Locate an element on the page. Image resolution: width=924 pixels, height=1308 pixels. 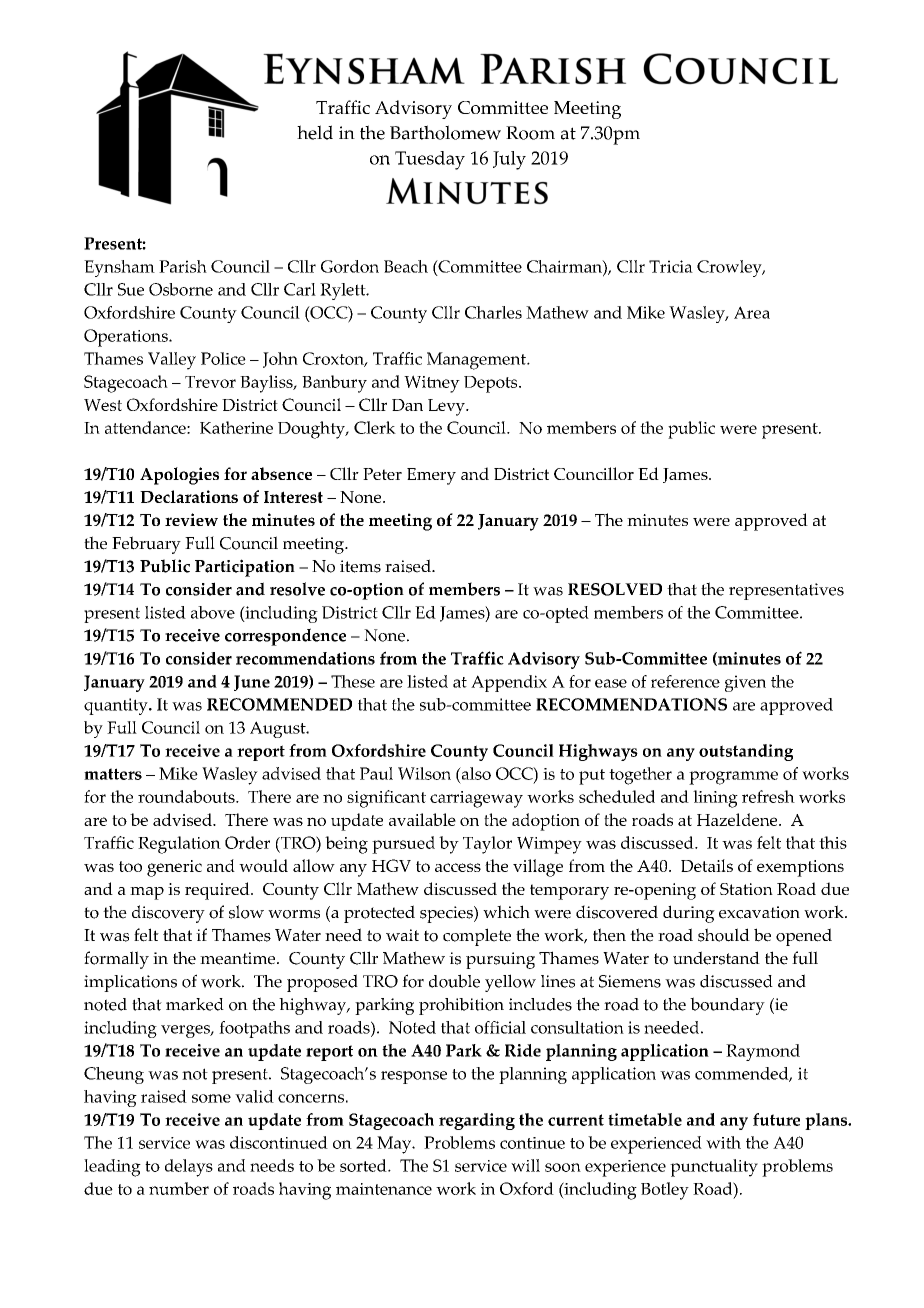
Tuesday is located at coordinates (430, 160).
